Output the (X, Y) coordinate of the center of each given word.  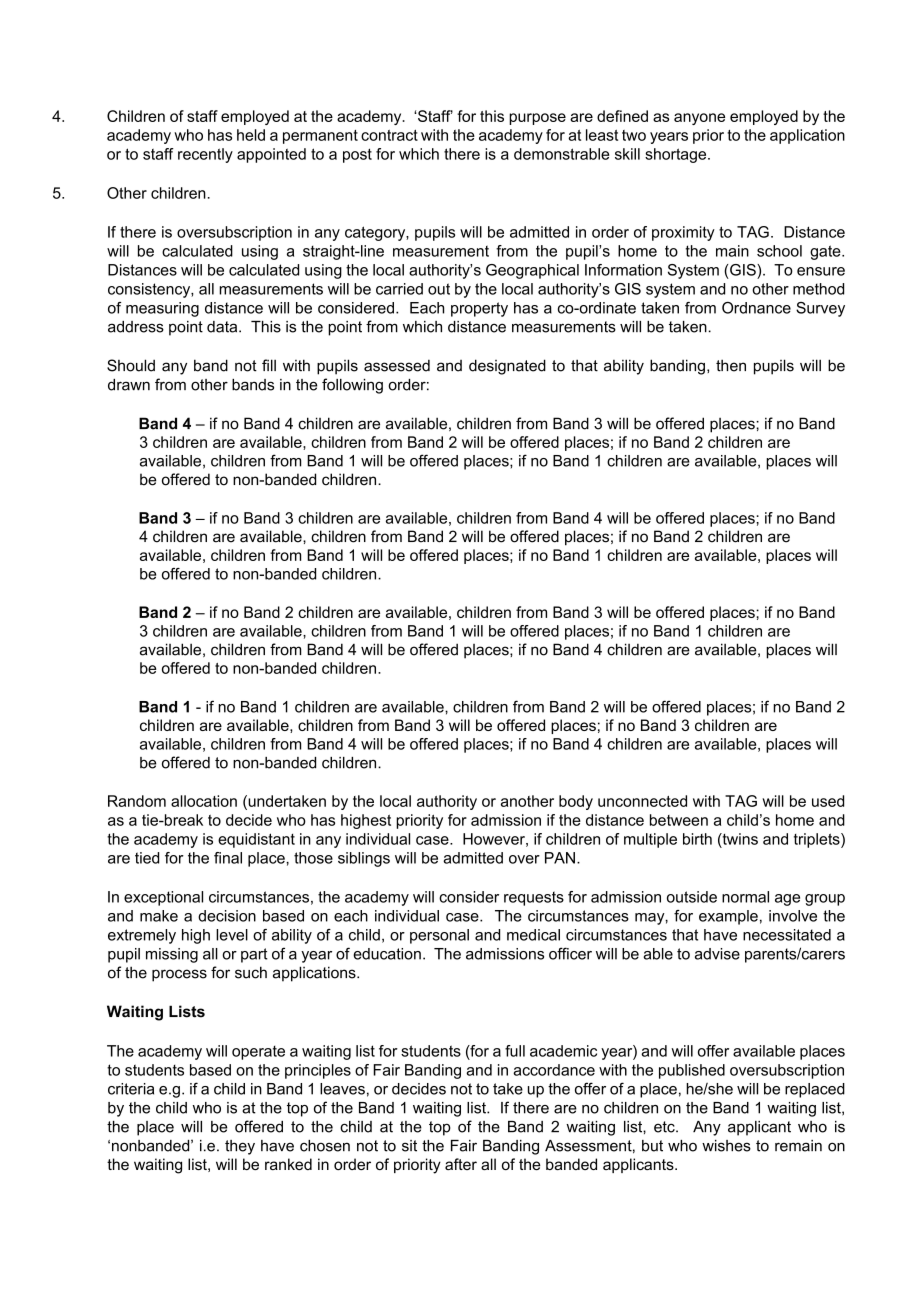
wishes (726, 1146)
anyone (699, 119)
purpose (537, 119)
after (461, 1164)
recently (205, 155)
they (240, 1147)
